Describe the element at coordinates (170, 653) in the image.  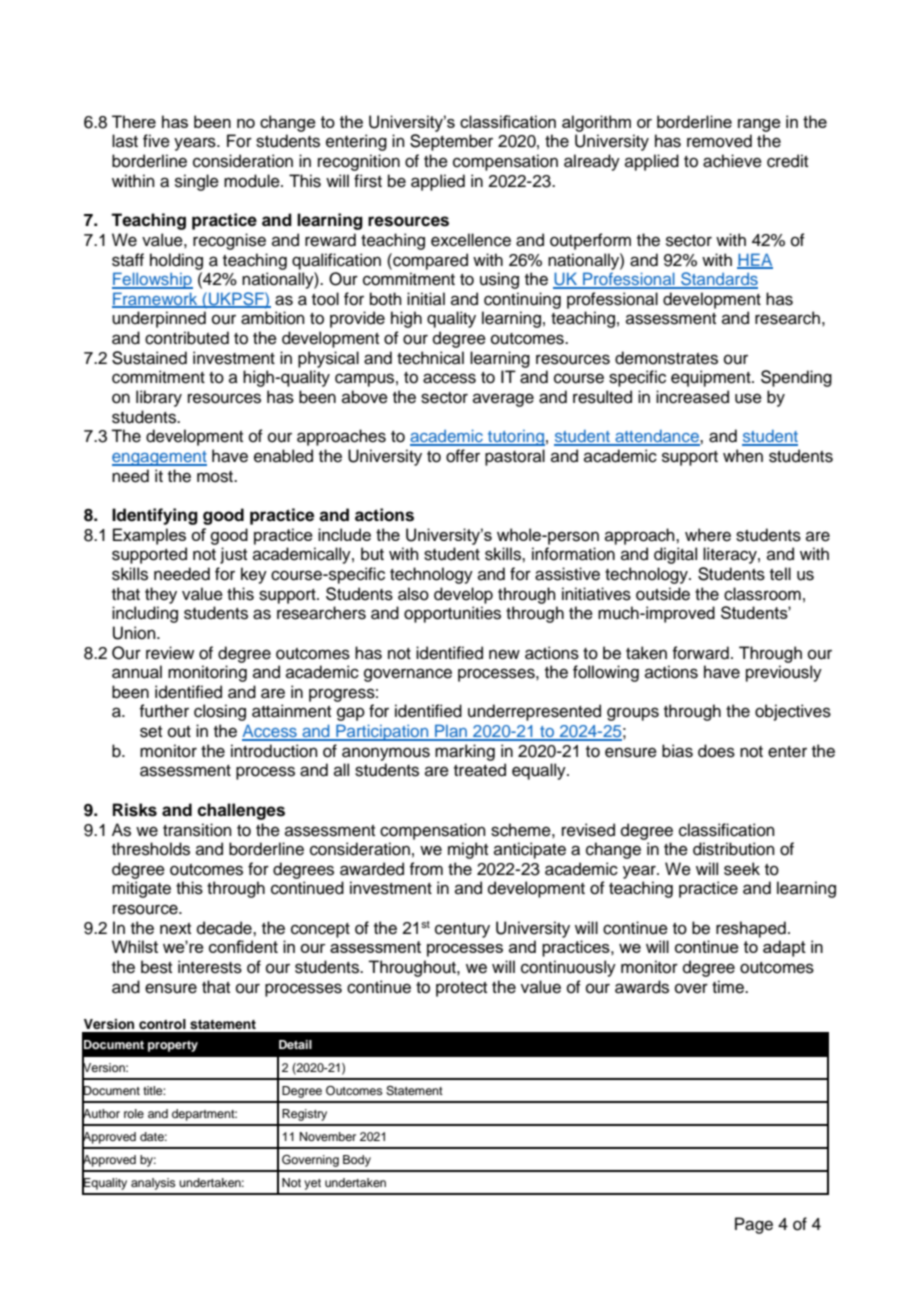
I see `review` at that location.
